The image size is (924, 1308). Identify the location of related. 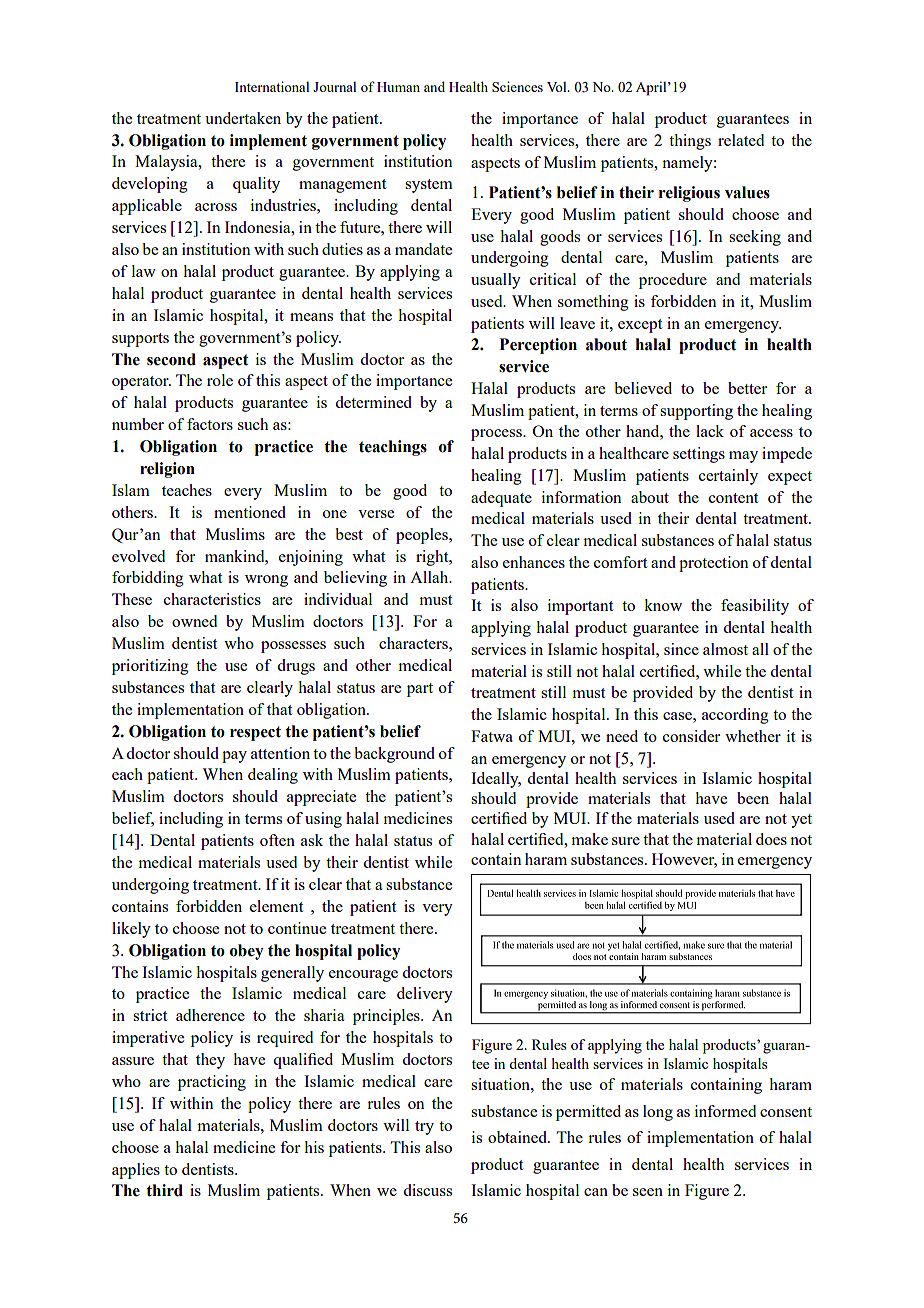
(741, 140).
